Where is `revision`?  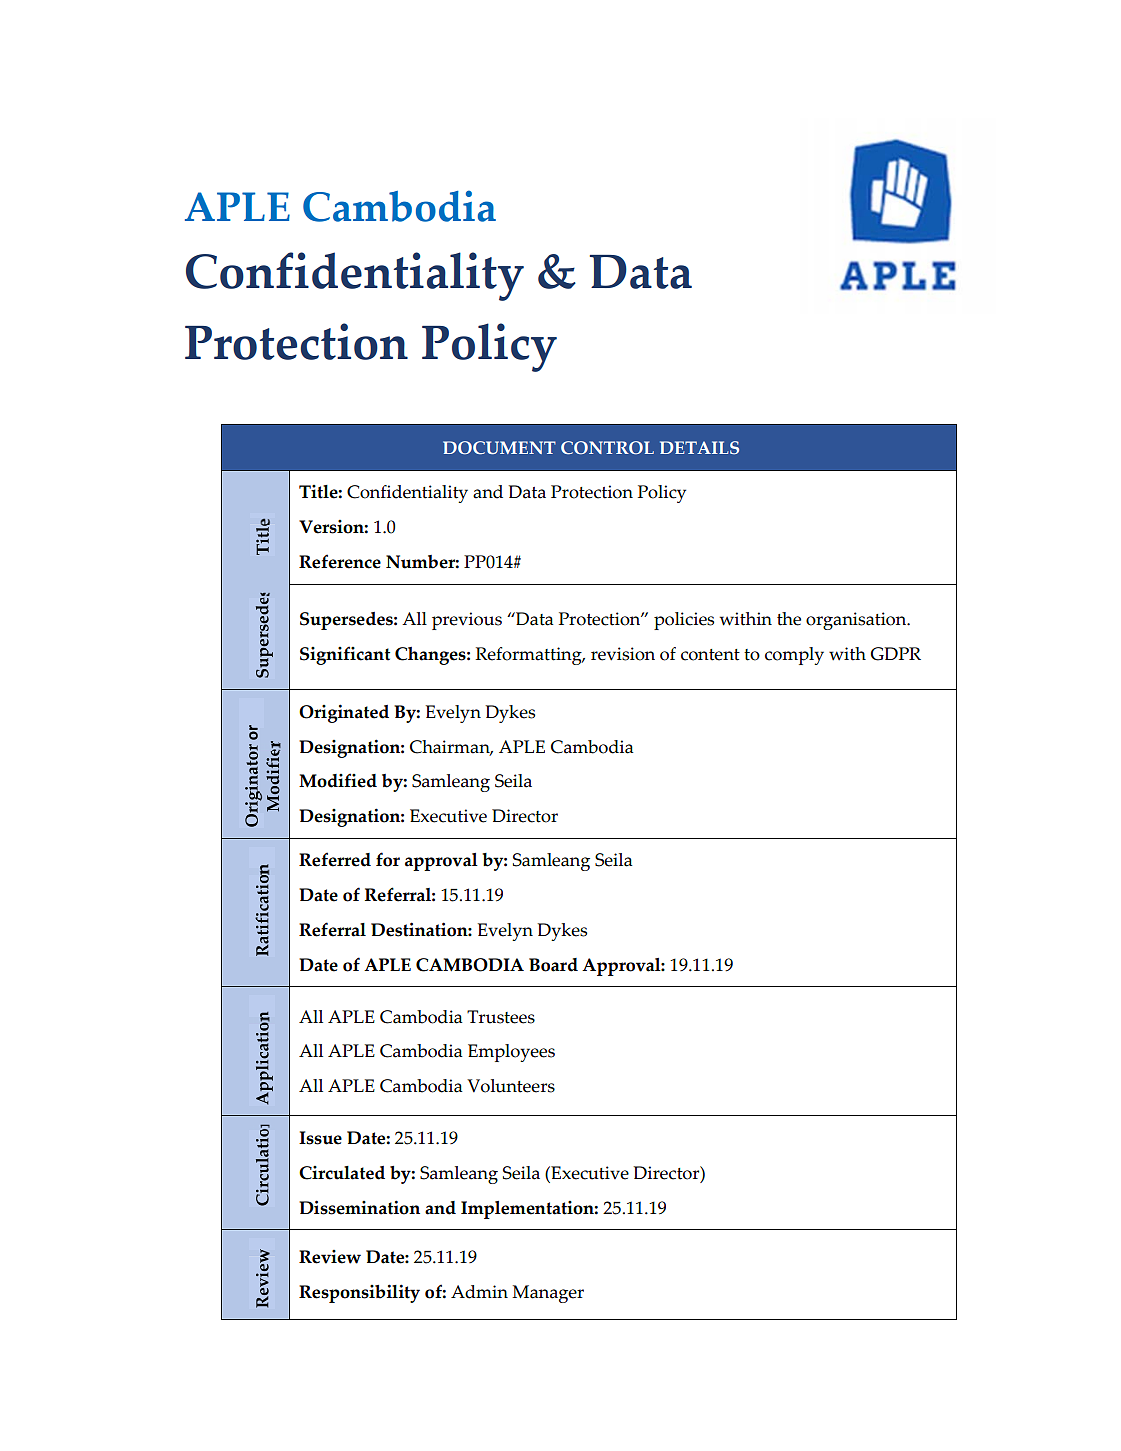 revision is located at coordinates (623, 654).
